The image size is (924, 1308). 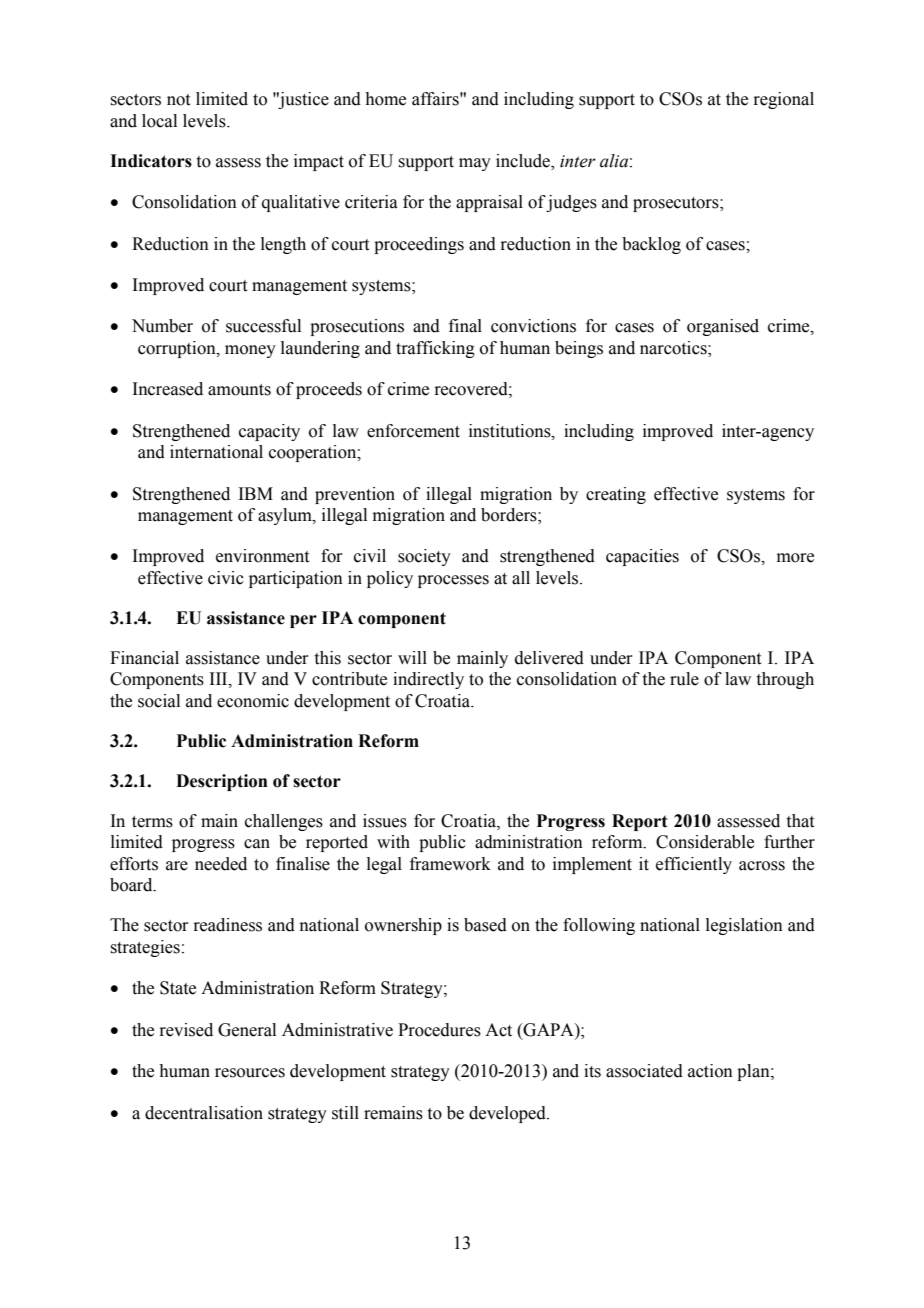 I want to click on may, so click(x=475, y=164).
